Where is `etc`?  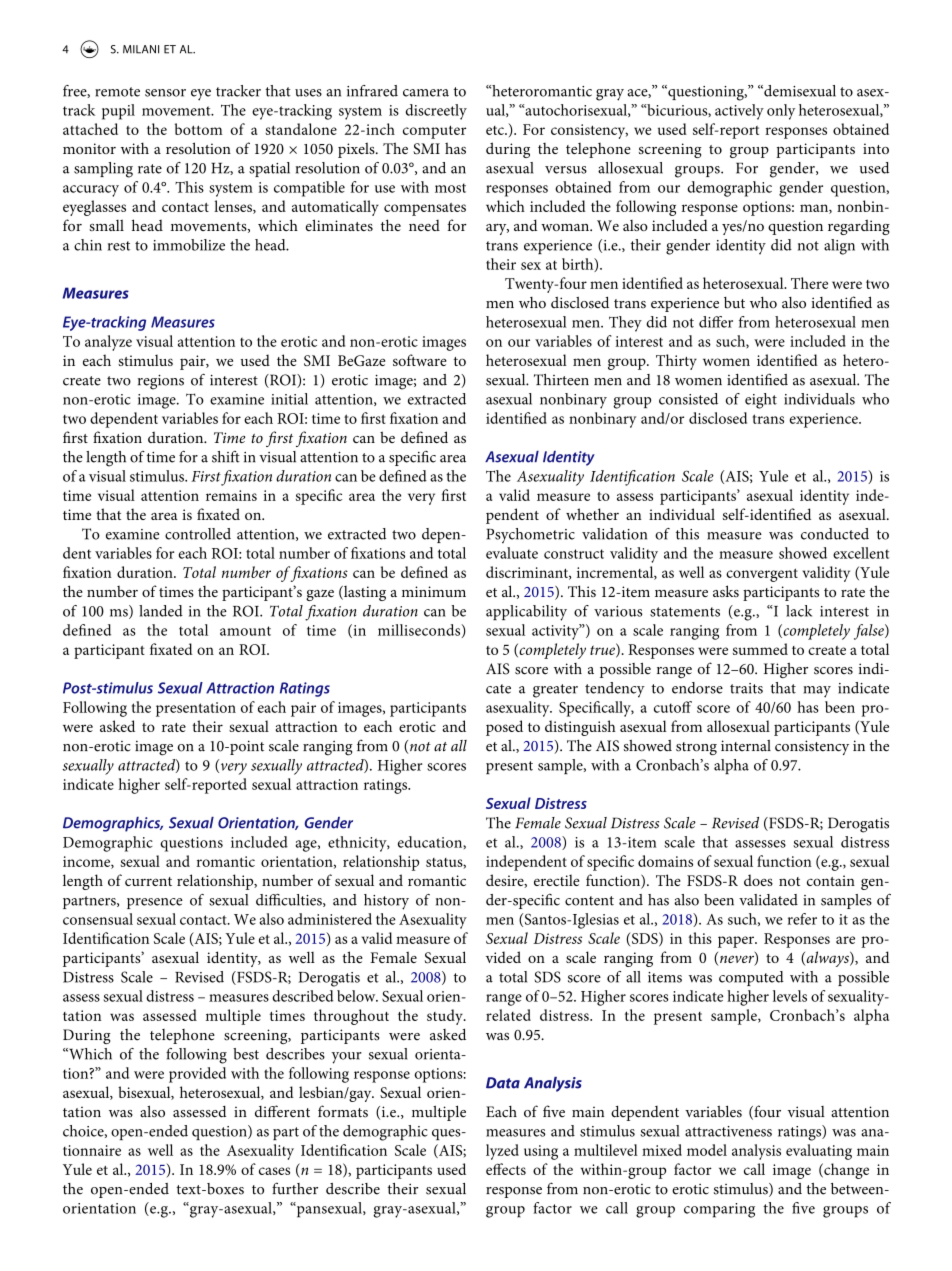
etc is located at coordinates (496, 130).
